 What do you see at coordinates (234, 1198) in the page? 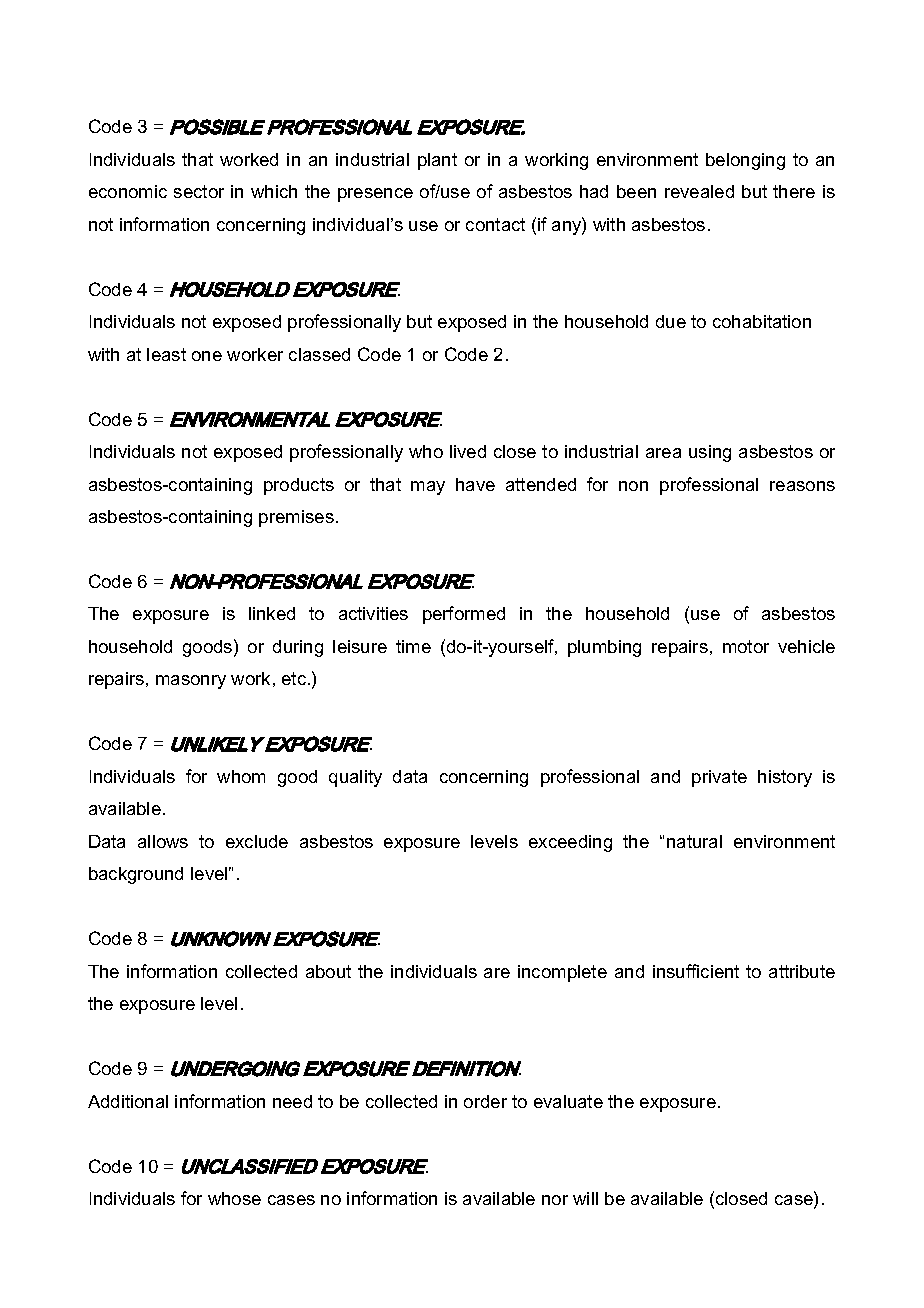
I see `whose` at bounding box center [234, 1198].
